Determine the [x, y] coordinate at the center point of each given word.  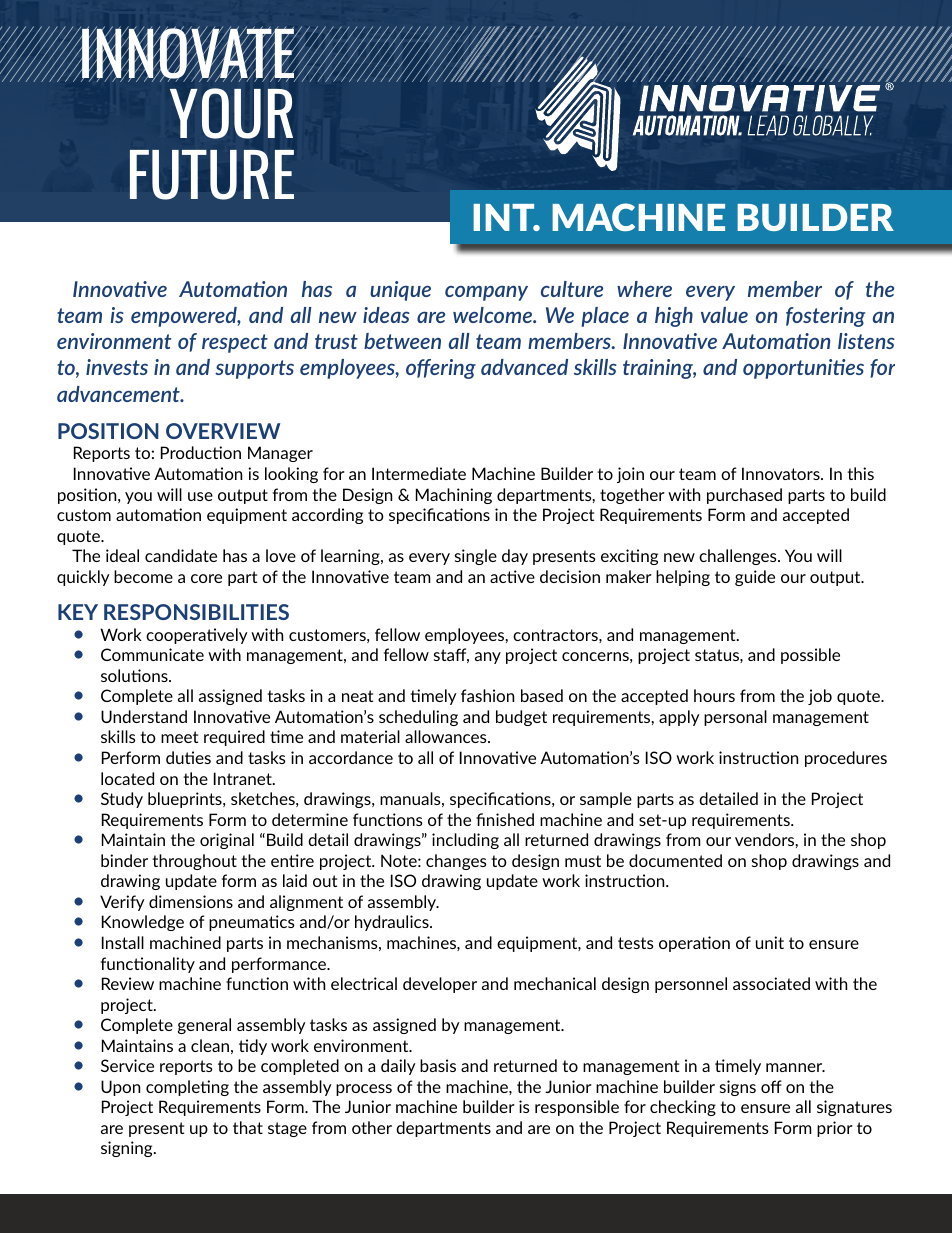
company [486, 293]
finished [505, 819]
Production [201, 452]
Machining [454, 496]
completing [187, 1088]
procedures [846, 759]
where [644, 289]
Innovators [782, 473]
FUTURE [212, 175]
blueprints [186, 800]
